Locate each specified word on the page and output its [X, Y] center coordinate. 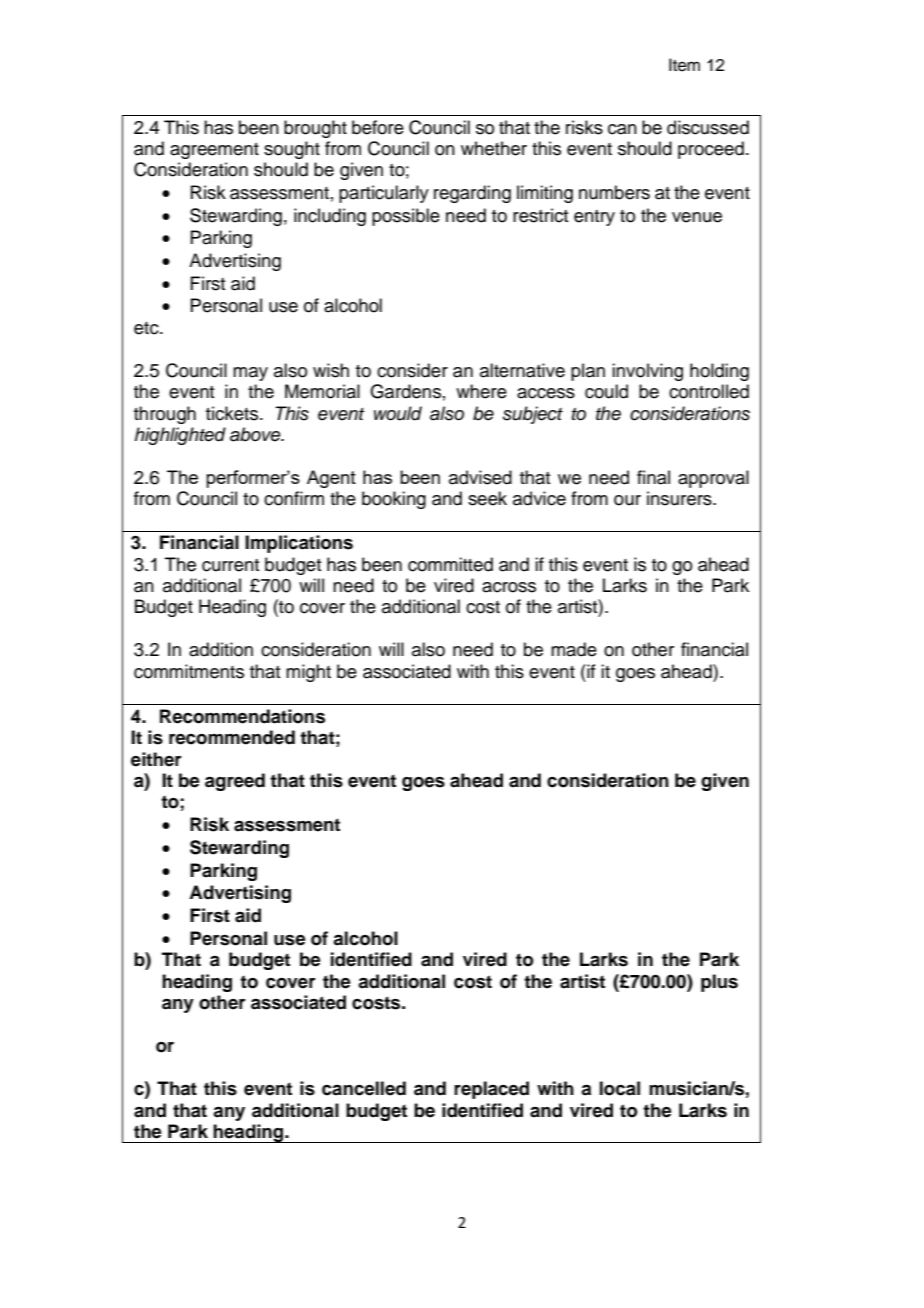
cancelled [364, 1088]
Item [684, 65]
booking [394, 500]
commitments [189, 671]
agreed [235, 782]
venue [697, 217]
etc [147, 328]
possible [406, 217]
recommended [232, 737]
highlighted [180, 436]
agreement [214, 151]
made [574, 649]
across [509, 587]
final [653, 477]
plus [719, 983]
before [378, 127]
